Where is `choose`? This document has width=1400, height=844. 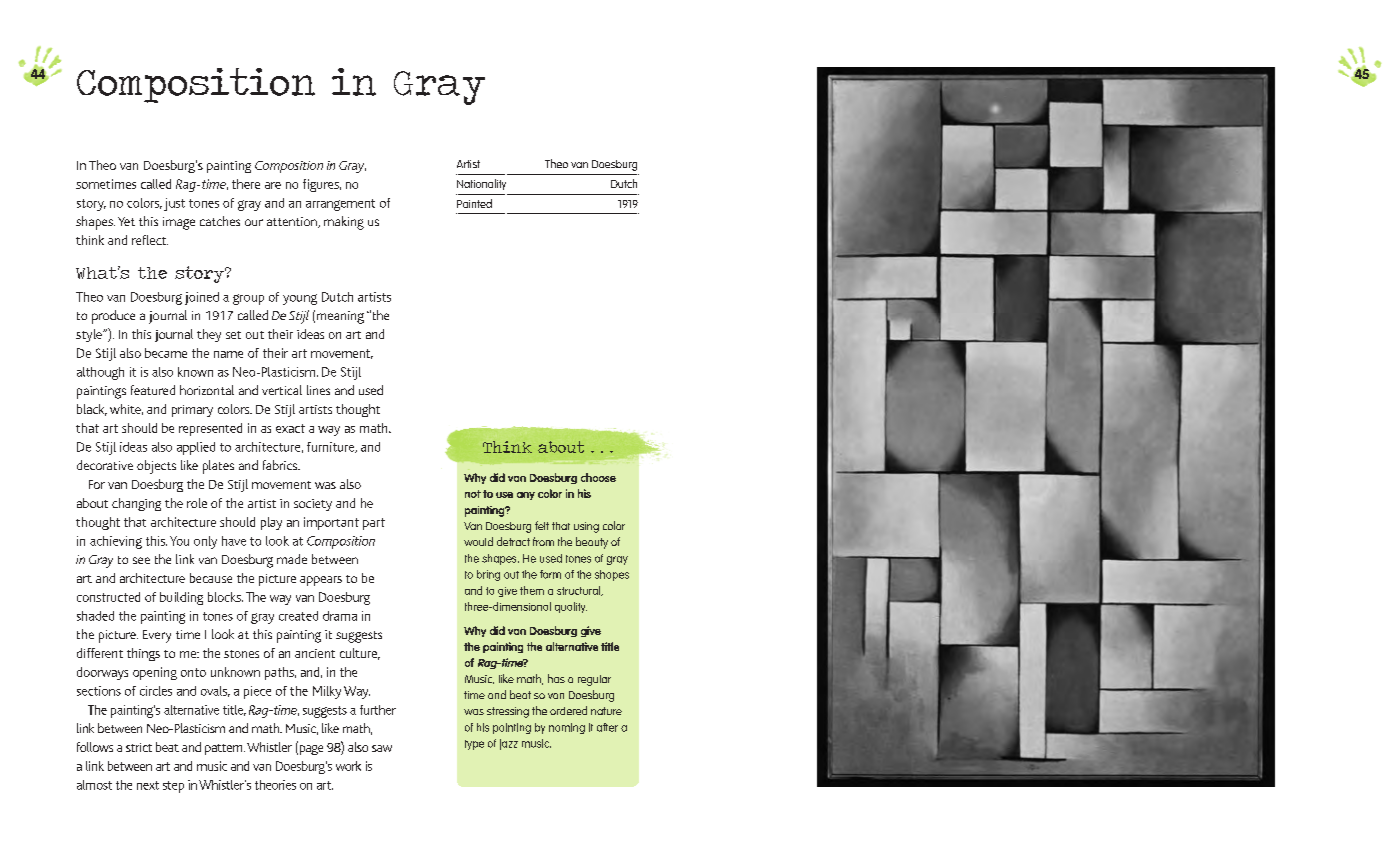
choose is located at coordinates (598, 477).
